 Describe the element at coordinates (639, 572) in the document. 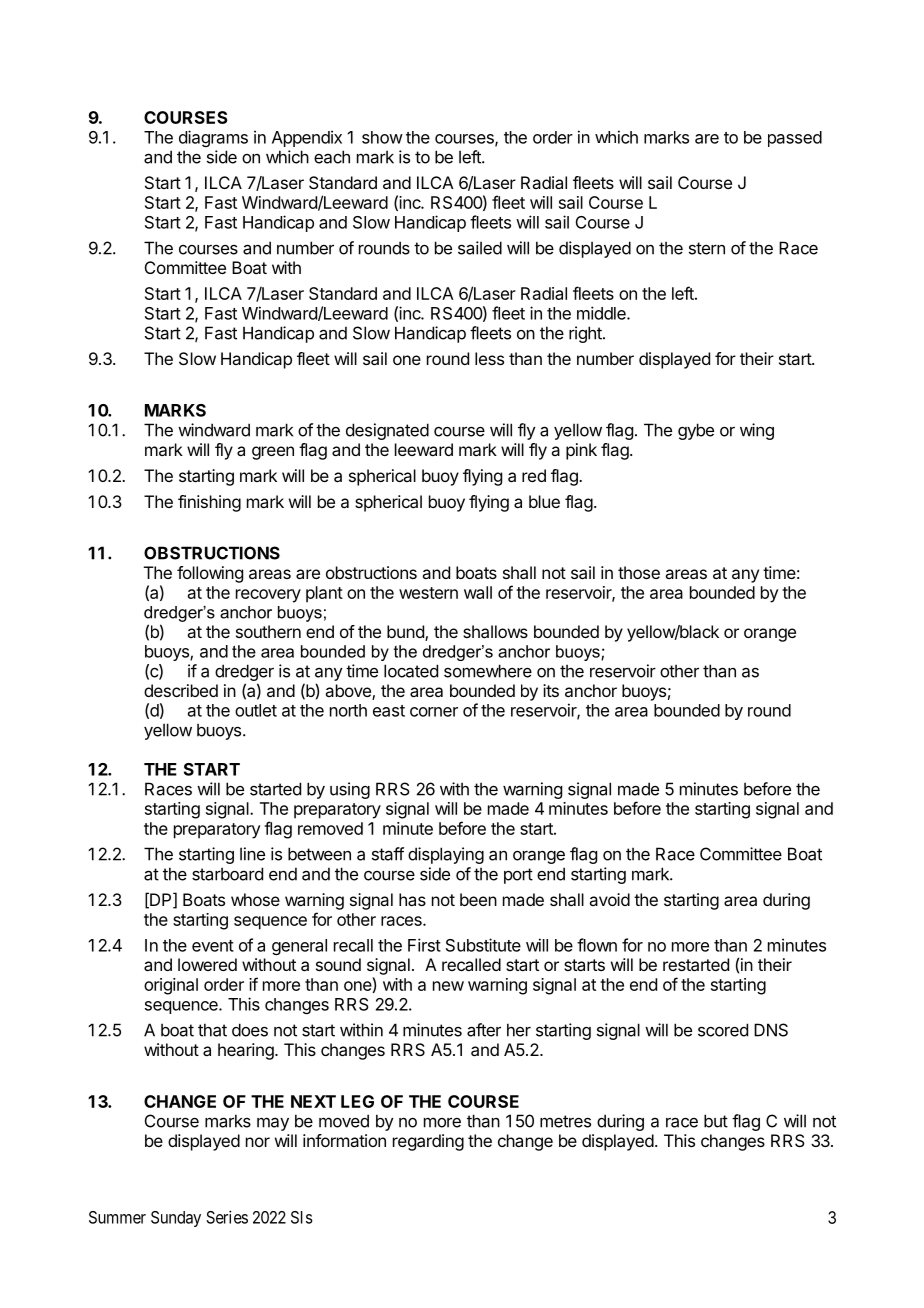

I see `those` at that location.
